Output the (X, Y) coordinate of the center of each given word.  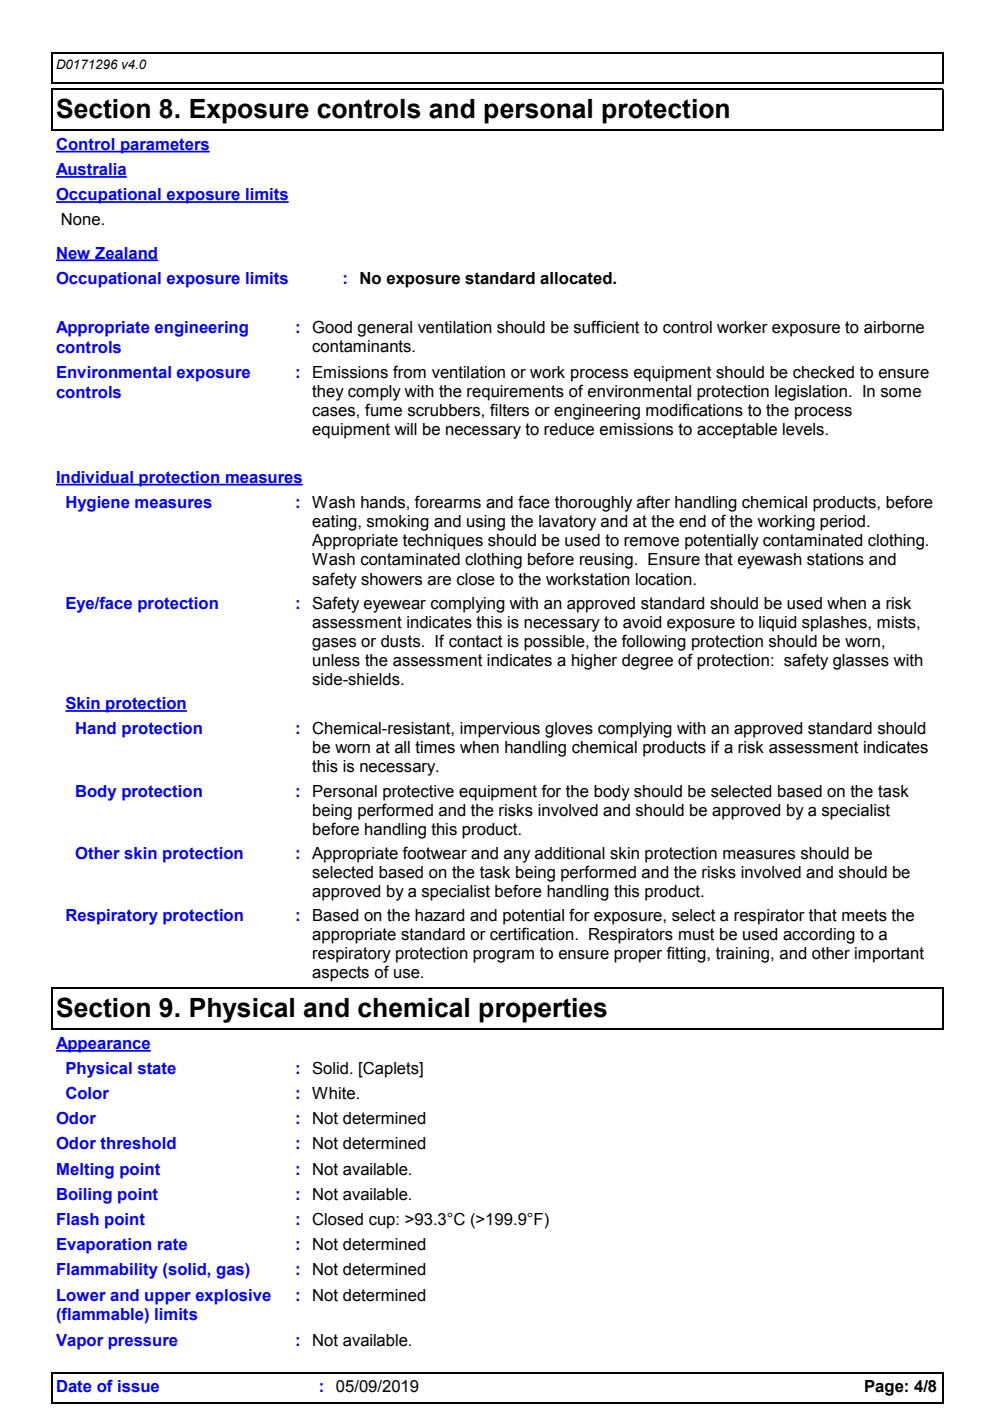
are (439, 581)
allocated (577, 278)
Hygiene (98, 504)
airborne (894, 327)
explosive (233, 1297)
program (503, 956)
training (744, 955)
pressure (143, 1343)
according (819, 936)
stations (835, 559)
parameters (164, 146)
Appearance (103, 1045)
